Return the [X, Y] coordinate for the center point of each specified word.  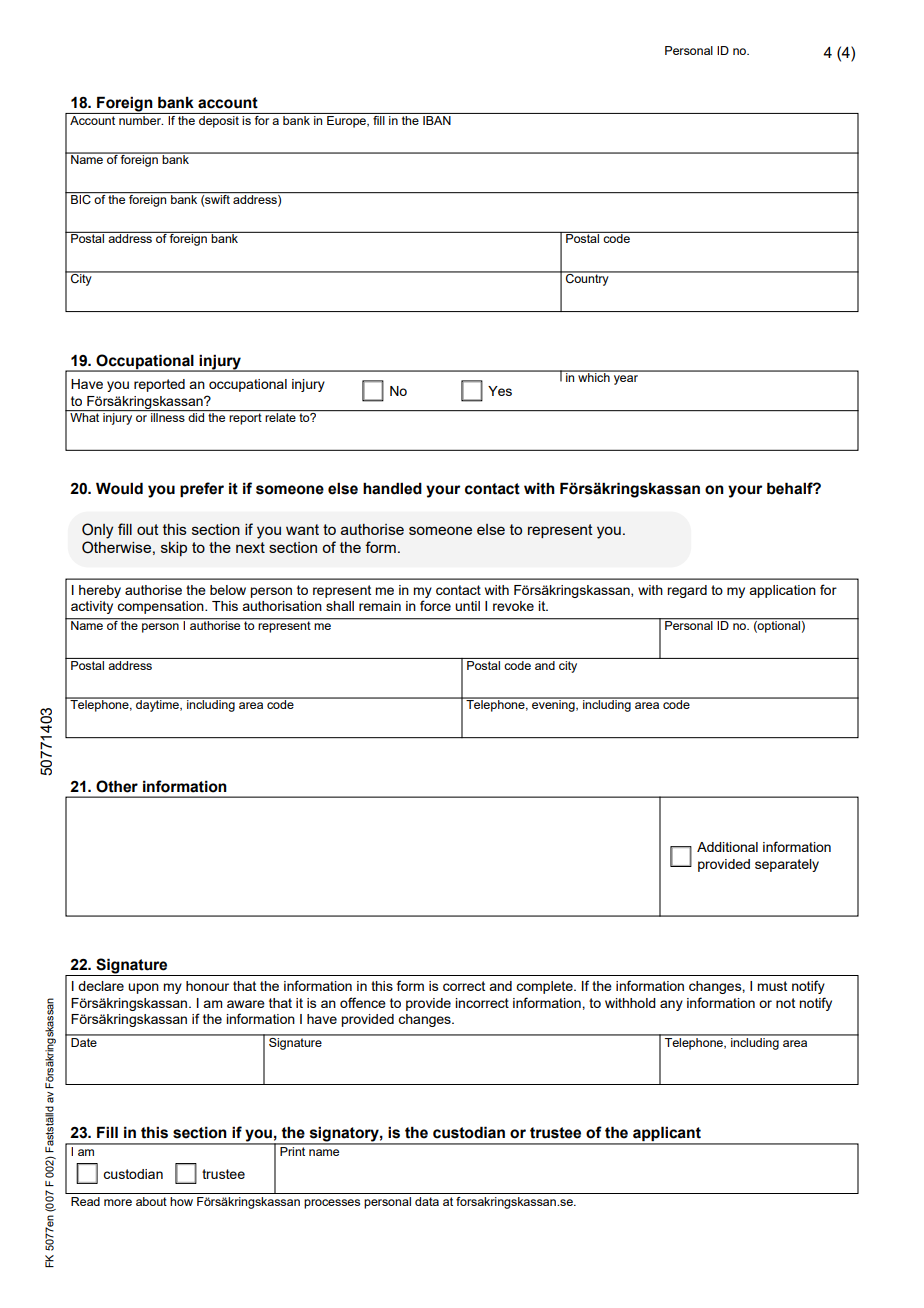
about [151, 1201]
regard [687, 591]
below [228, 590]
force [435, 605]
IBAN [437, 119]
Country [587, 279]
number [140, 119]
